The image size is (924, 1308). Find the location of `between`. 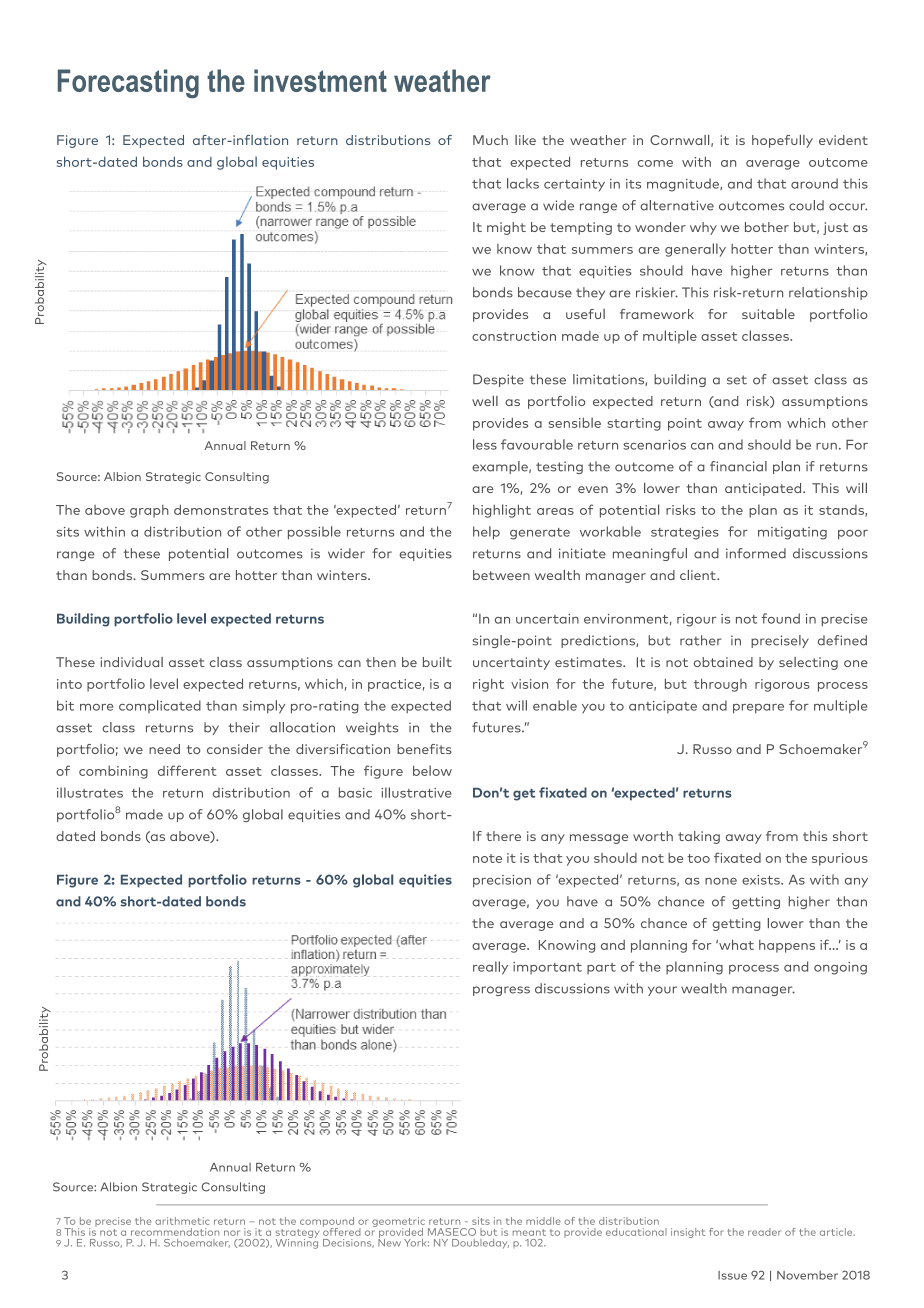

between is located at coordinates (501, 575).
